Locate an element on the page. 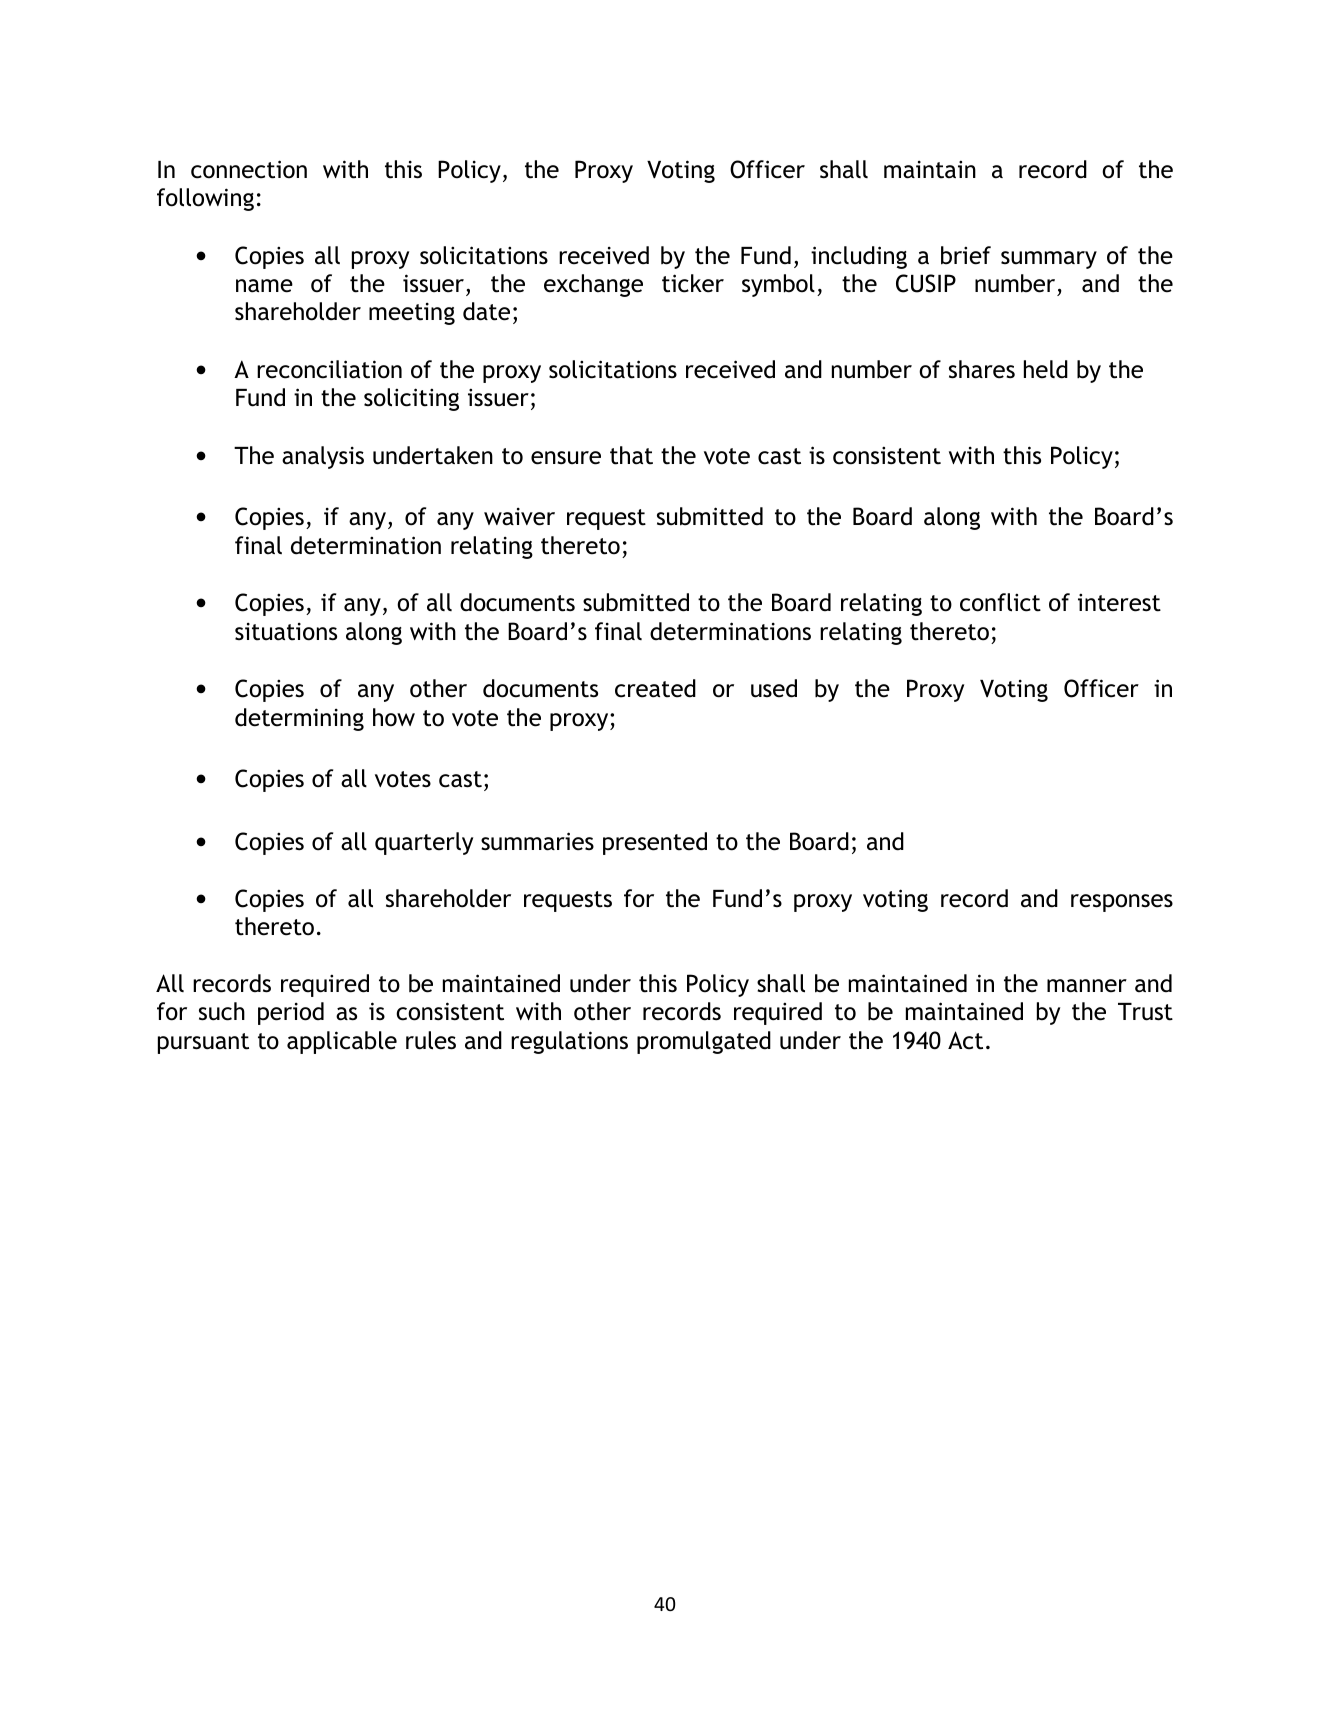 This document has width=1330, height=1722. quarterly is located at coordinates (424, 843).
